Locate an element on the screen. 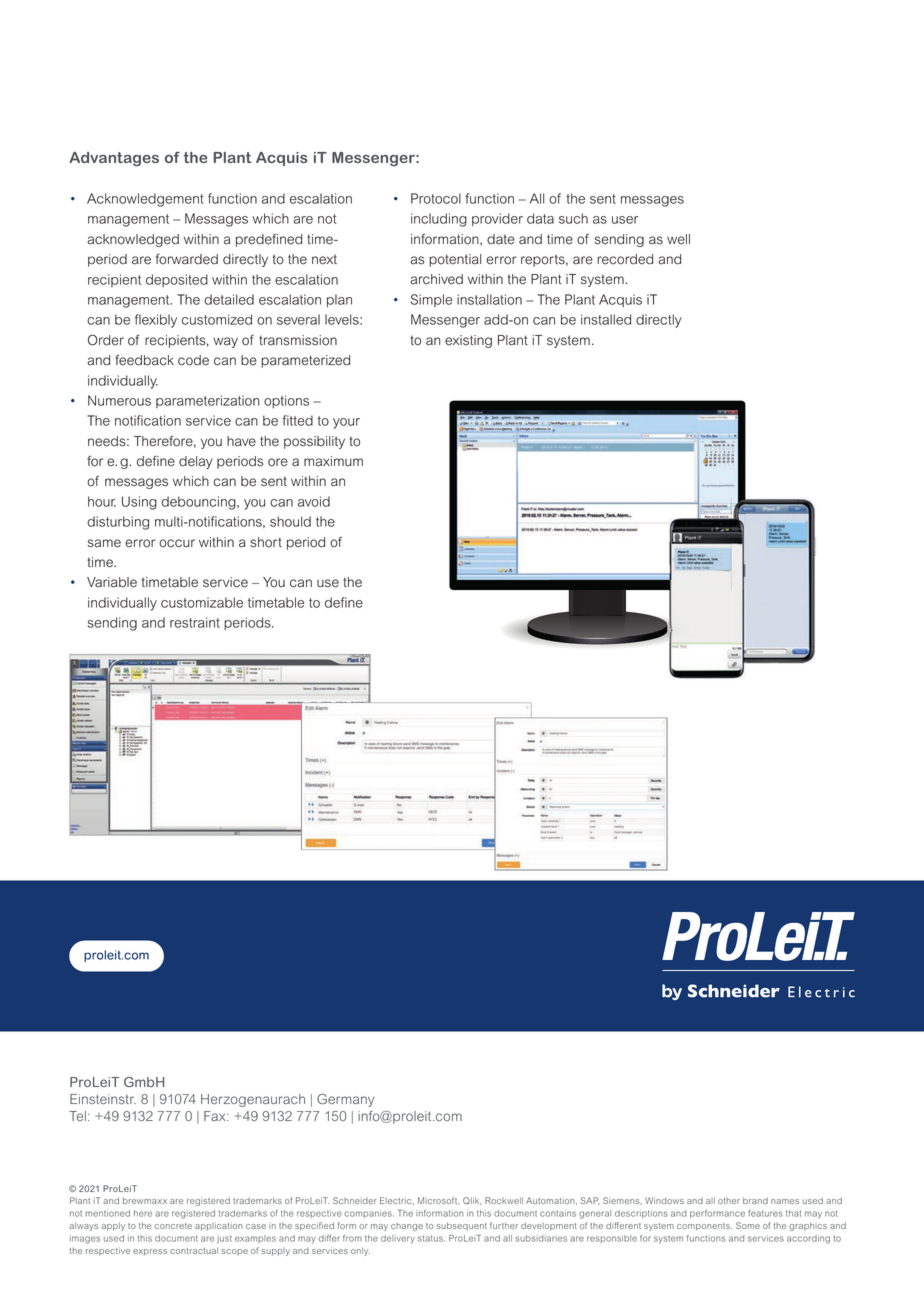 The image size is (924, 1308). concrete is located at coordinates (173, 1226).
